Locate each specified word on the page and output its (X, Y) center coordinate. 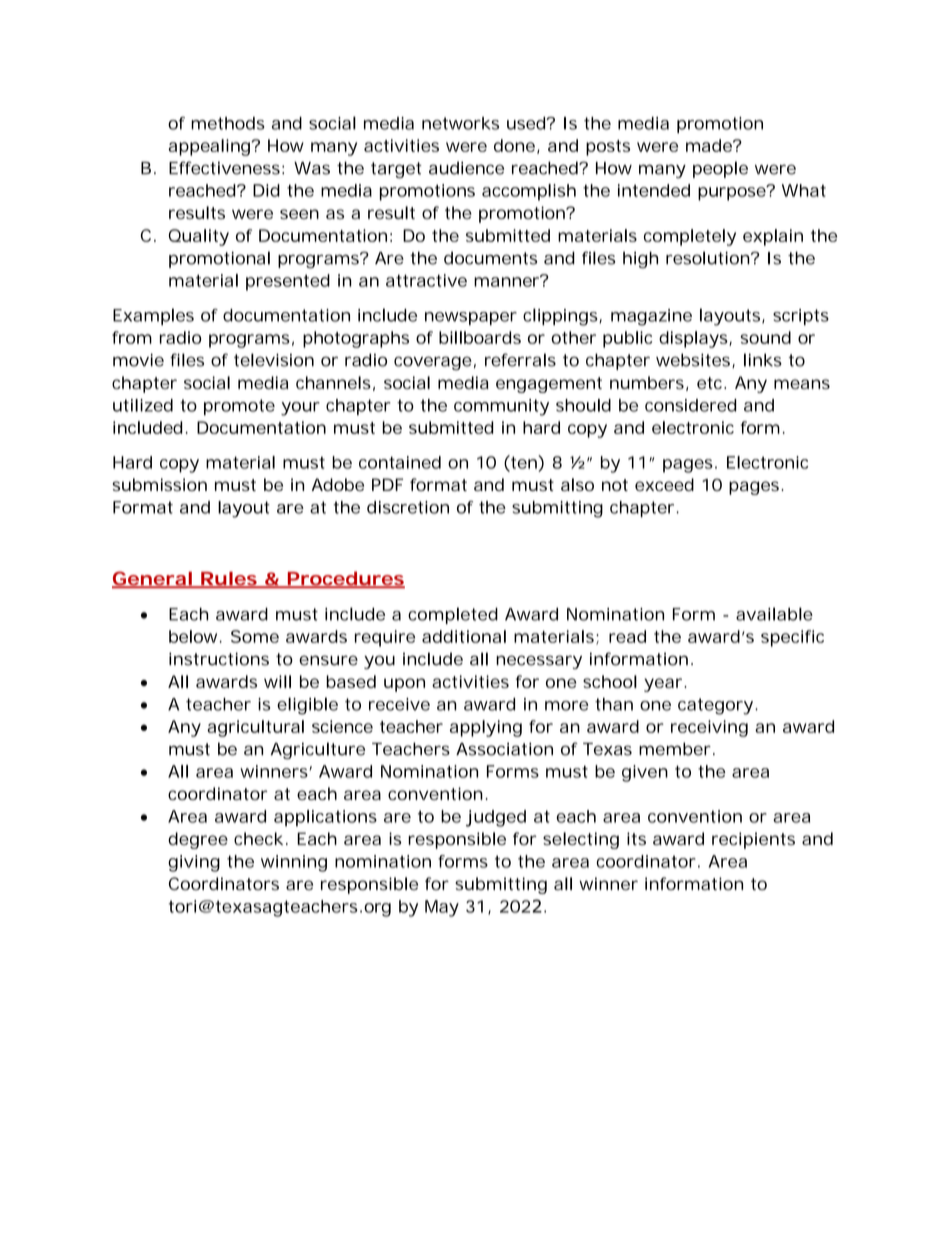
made (711, 145)
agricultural (255, 728)
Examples (153, 316)
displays (695, 339)
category (717, 706)
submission (159, 484)
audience (466, 168)
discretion (408, 507)
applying (486, 728)
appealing (211, 147)
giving (194, 863)
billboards (480, 337)
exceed (664, 484)
